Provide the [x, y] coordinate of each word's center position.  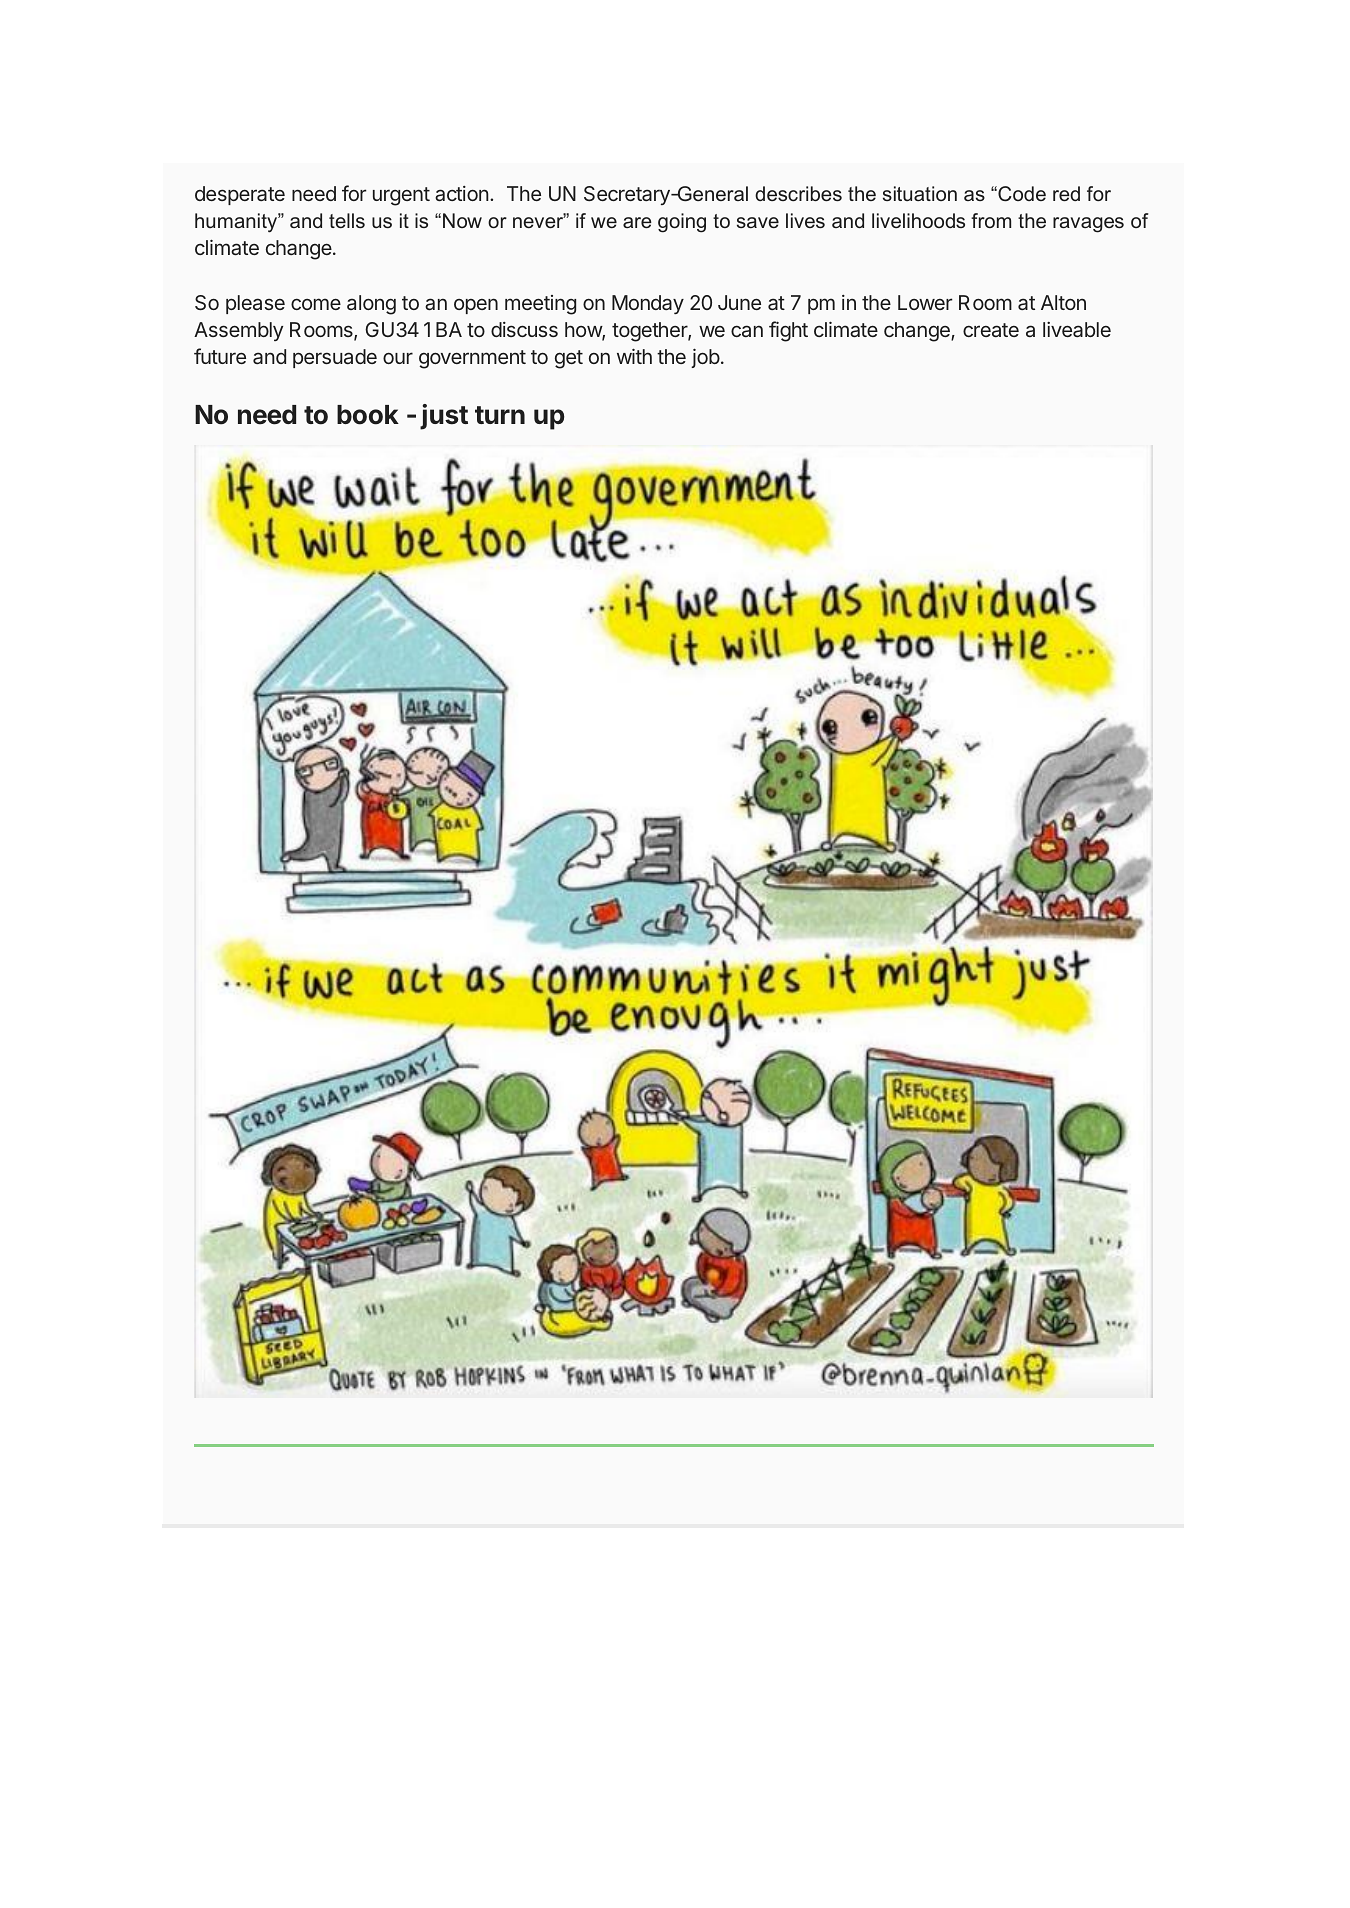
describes [798, 193]
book [368, 415]
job [705, 358]
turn [500, 415]
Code [1021, 194]
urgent [401, 196]
